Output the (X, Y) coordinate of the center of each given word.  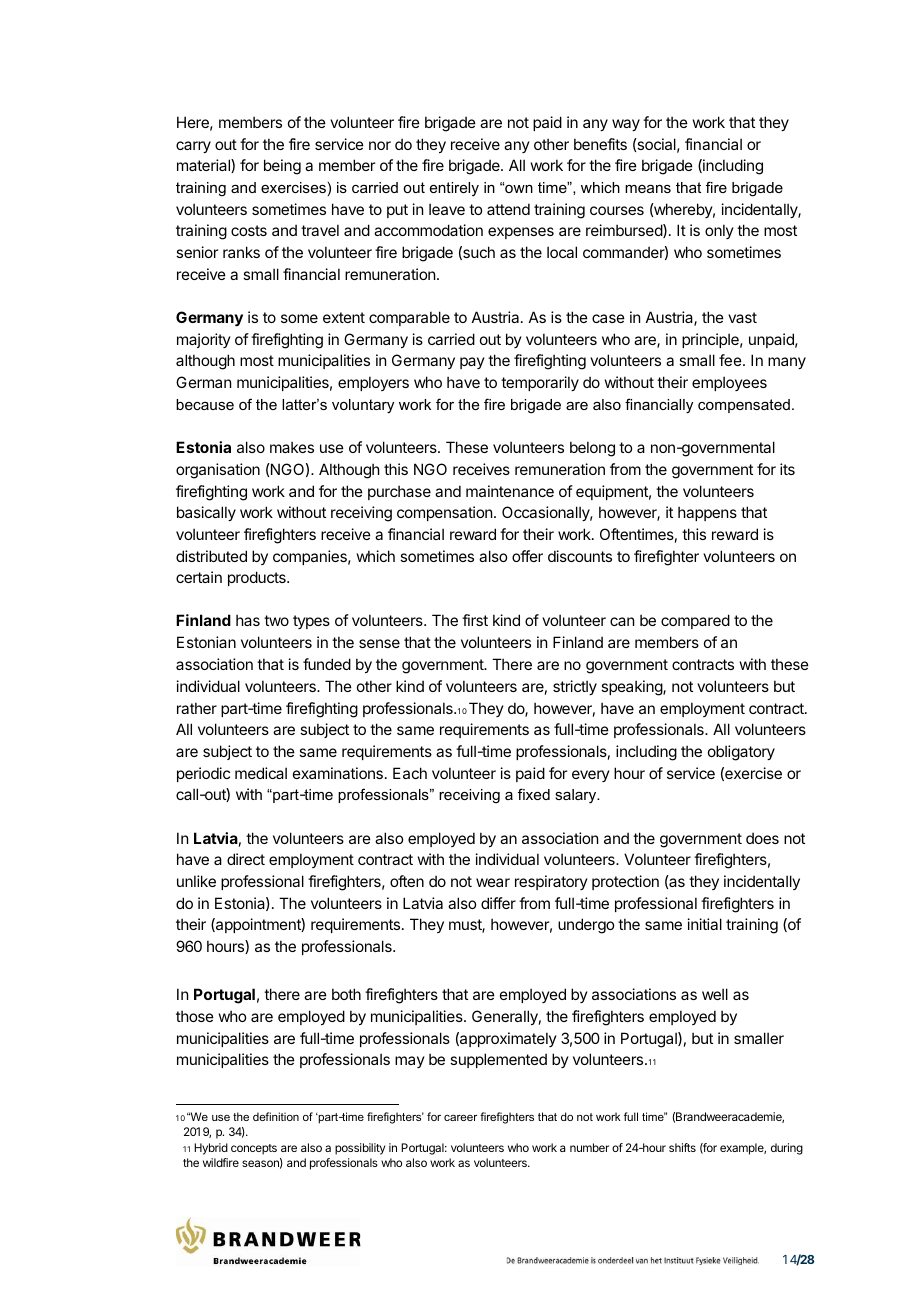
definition (276, 1116)
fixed (534, 794)
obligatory (741, 753)
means (648, 189)
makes (292, 447)
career (460, 1117)
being (282, 167)
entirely (454, 189)
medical (261, 773)
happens (707, 513)
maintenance (510, 491)
